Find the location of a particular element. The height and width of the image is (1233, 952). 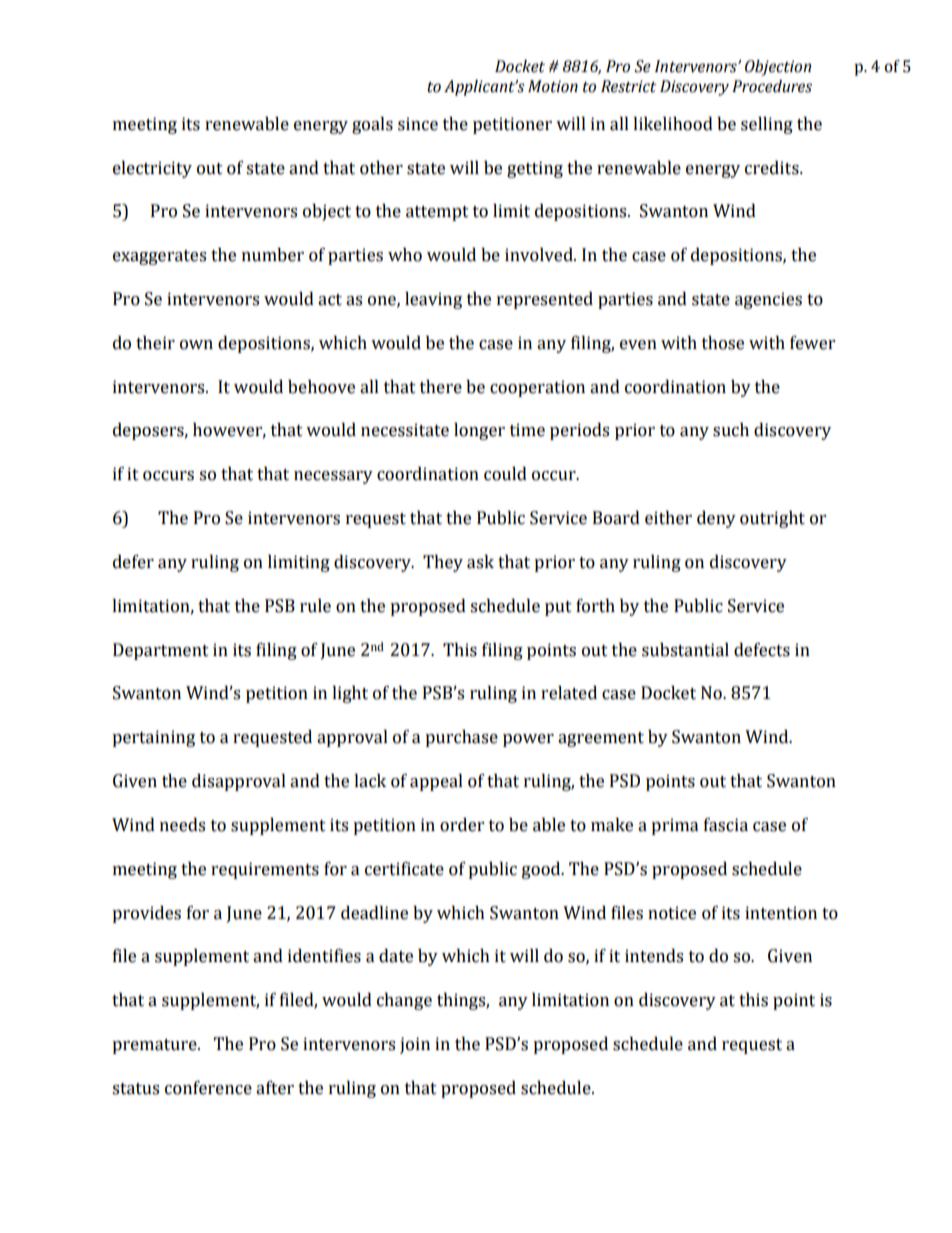

since is located at coordinates (418, 124).
